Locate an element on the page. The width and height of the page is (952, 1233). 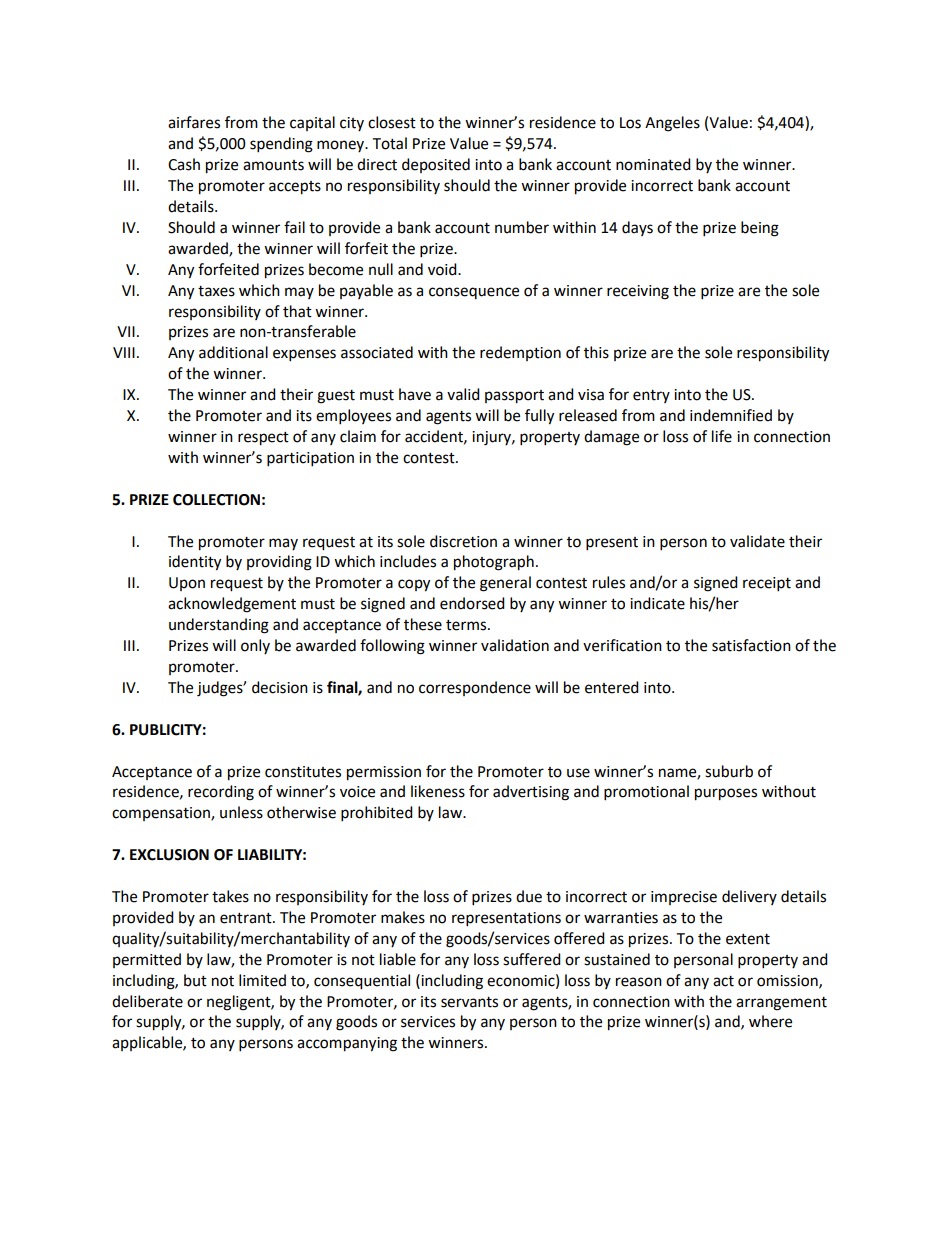
additional is located at coordinates (233, 352).
